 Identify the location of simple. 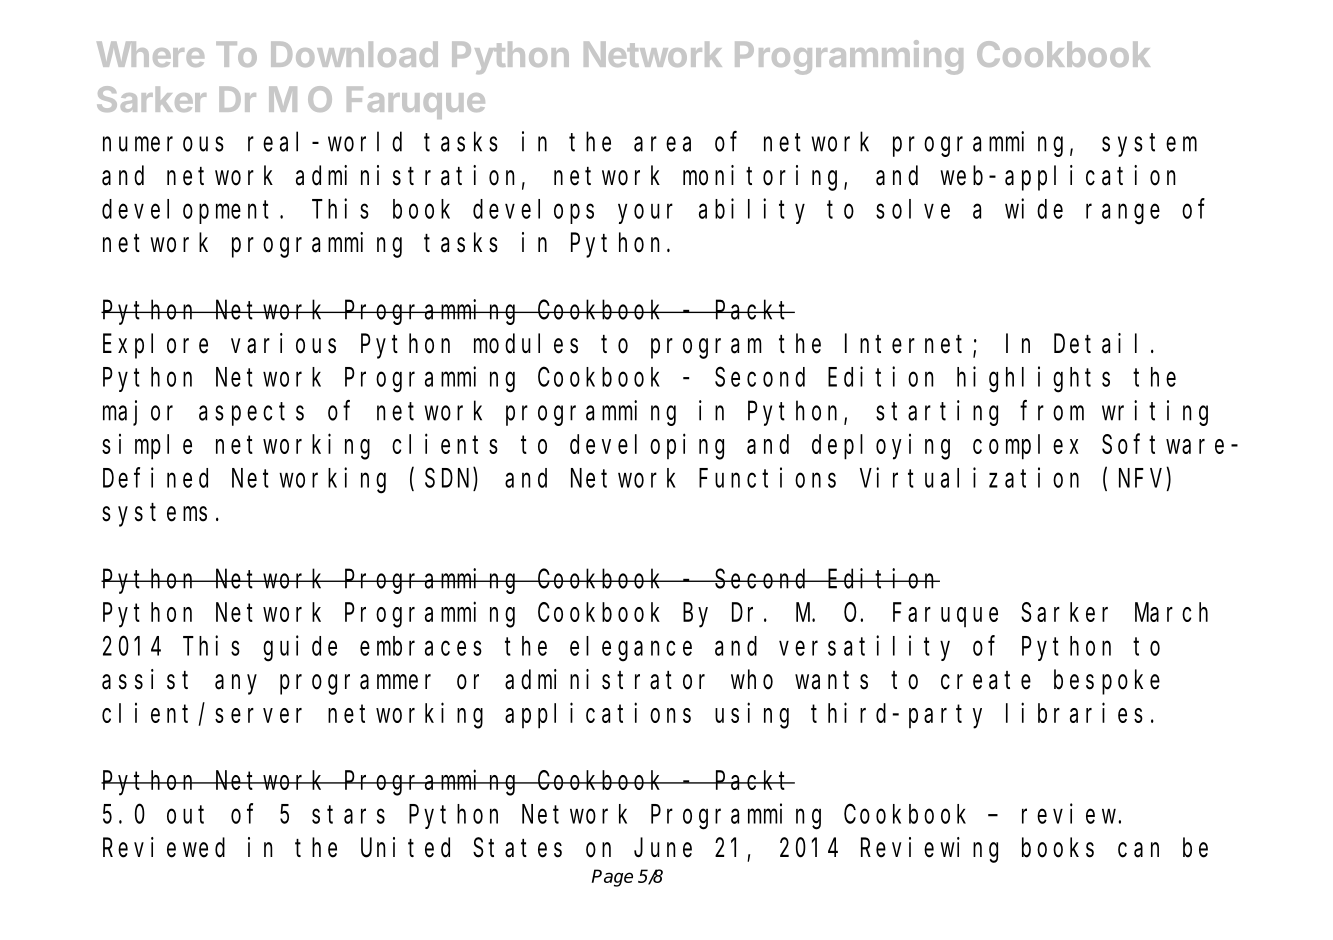
(147, 447).
